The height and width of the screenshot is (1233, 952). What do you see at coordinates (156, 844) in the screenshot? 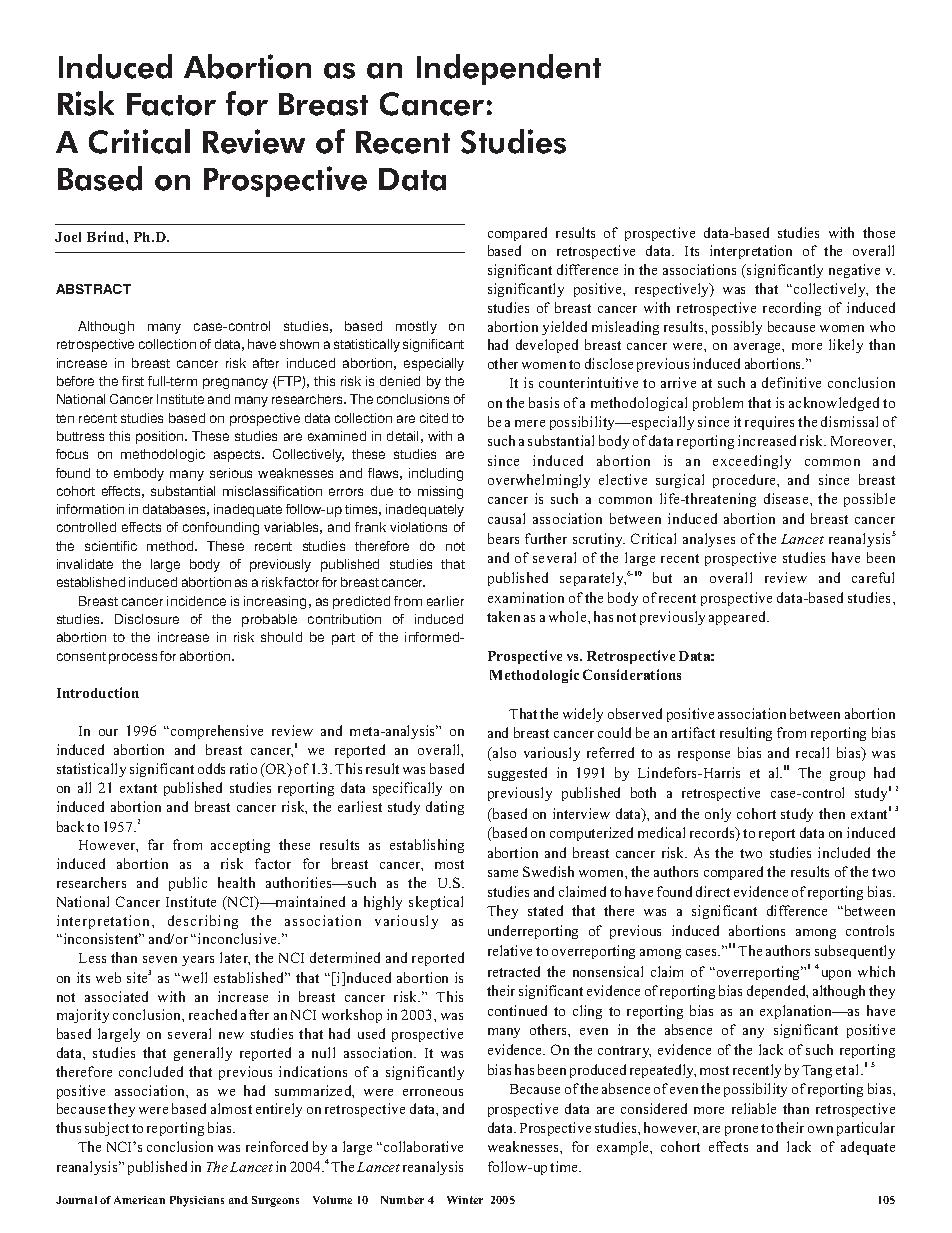
I see `far` at bounding box center [156, 844].
